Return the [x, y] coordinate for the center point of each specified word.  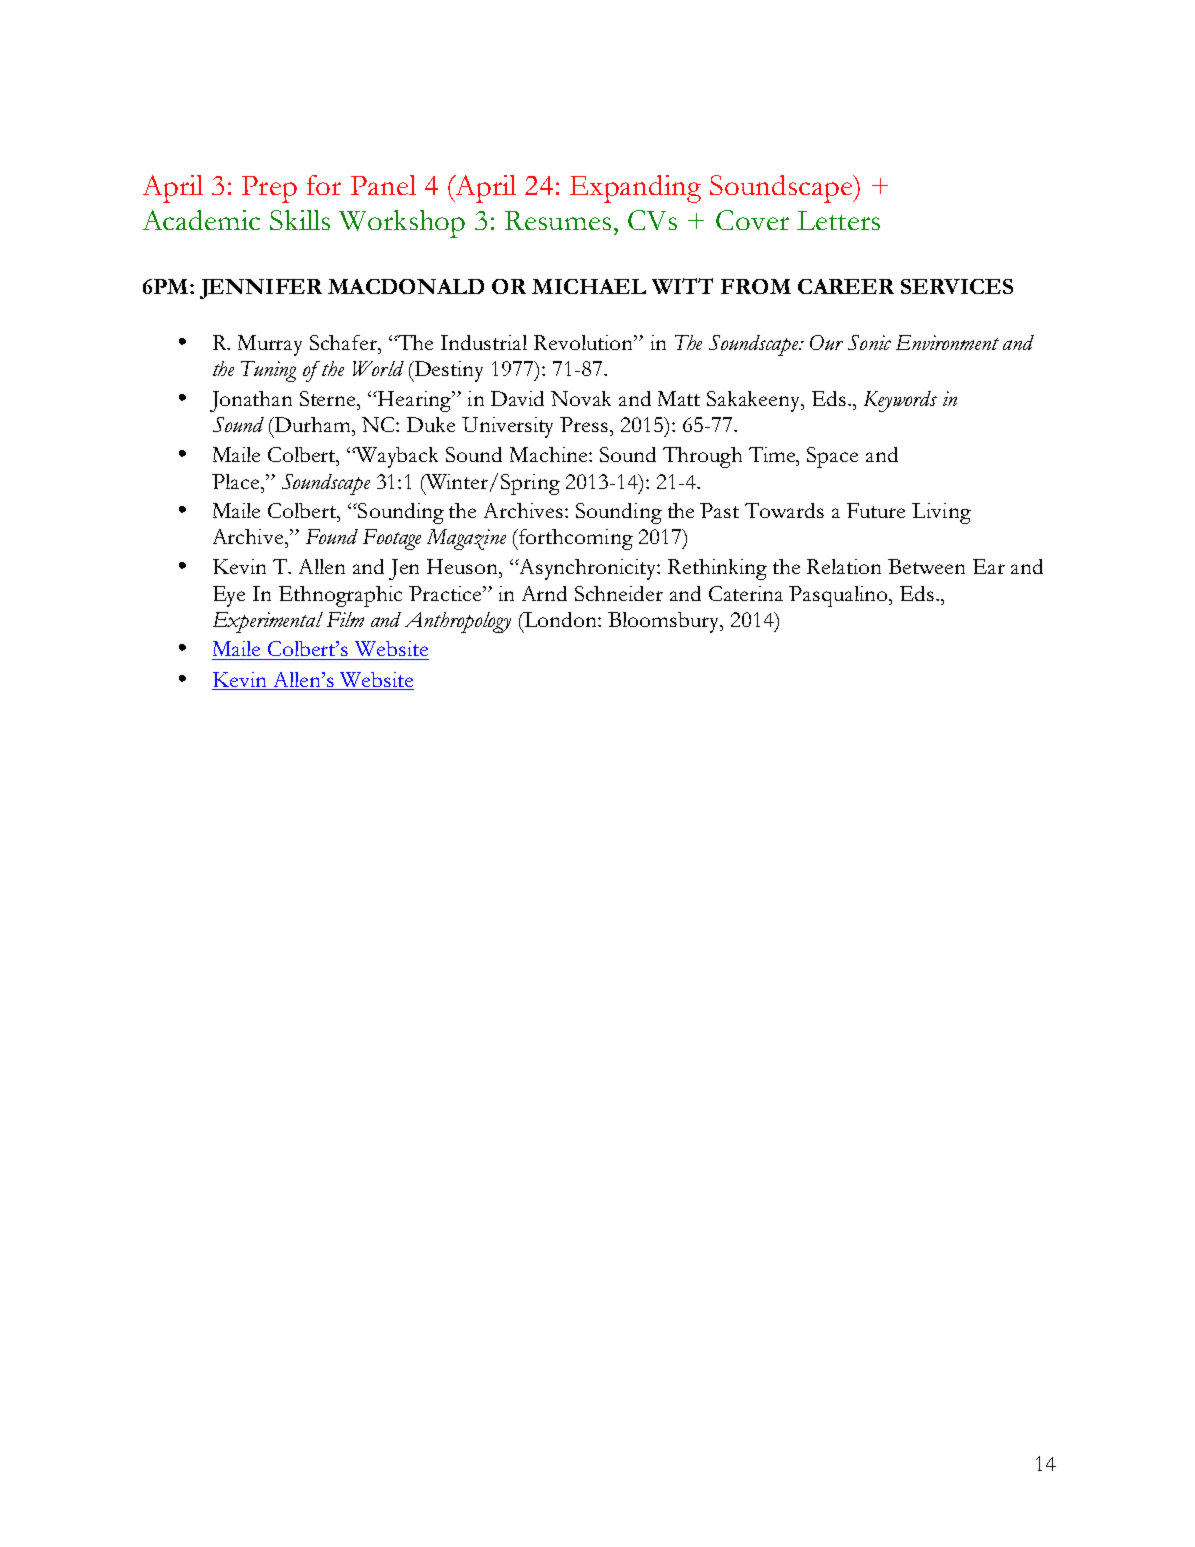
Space [832, 457]
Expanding [635, 189]
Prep [269, 189]
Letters [838, 220]
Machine [550, 454]
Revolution [585, 342]
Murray [270, 345]
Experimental [268, 622]
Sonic [869, 342]
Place [237, 481]
